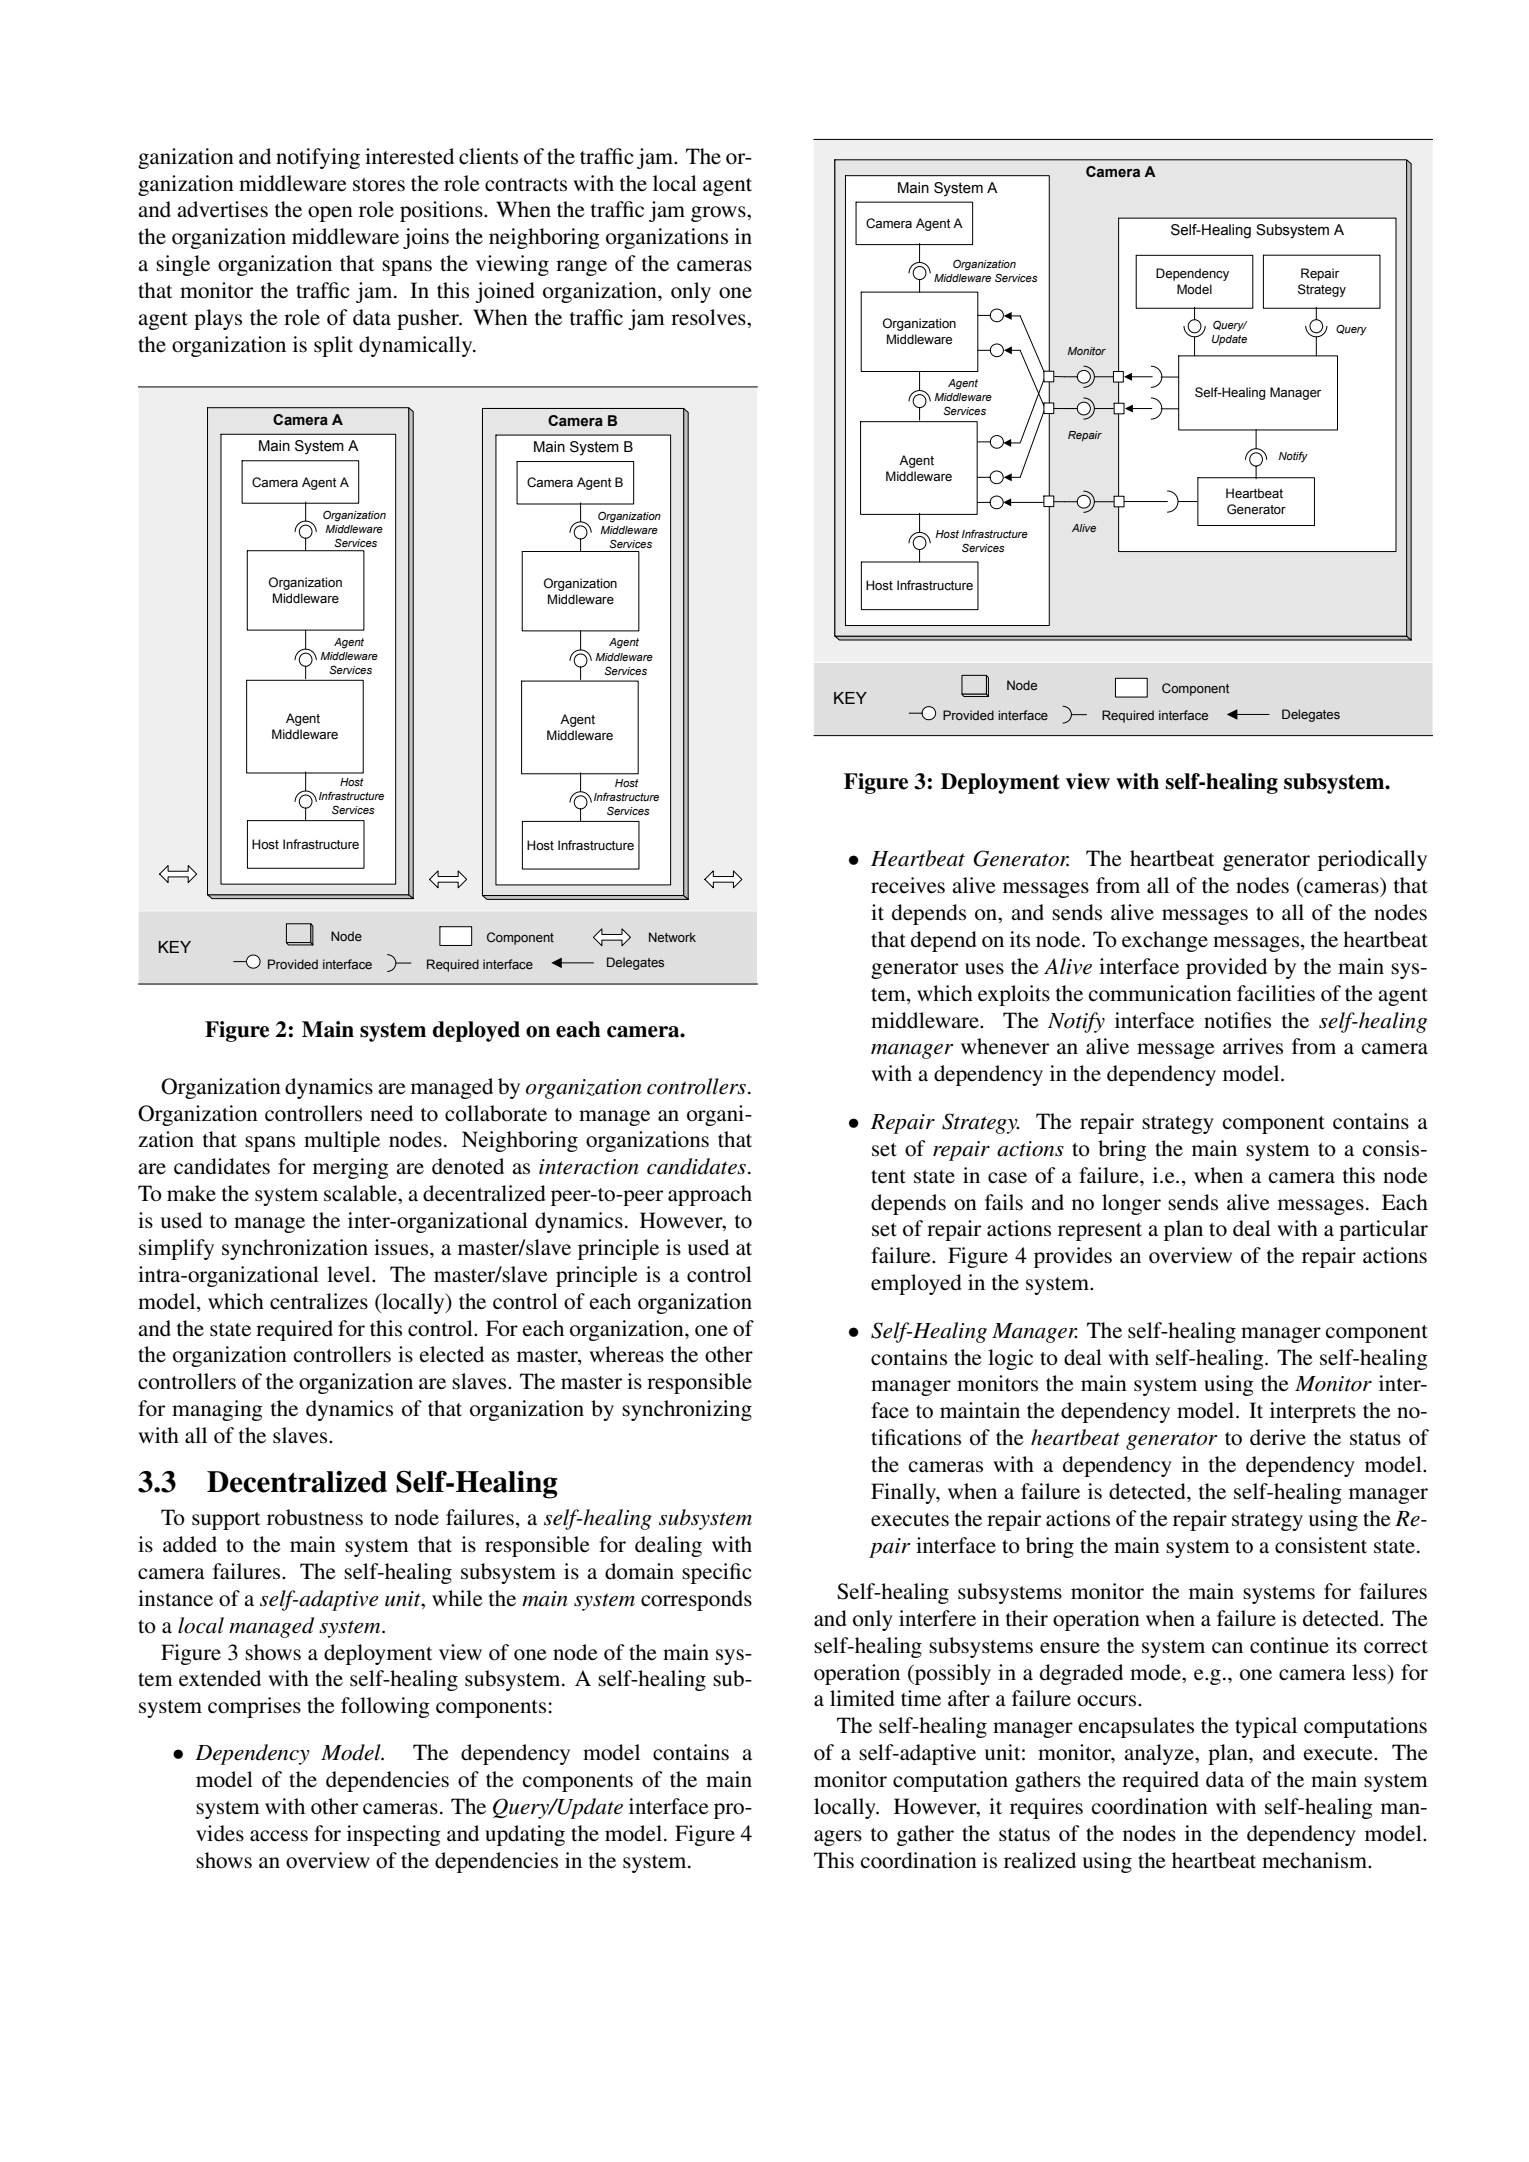 The height and width of the screenshot is (2162, 1529). What do you see at coordinates (333, 346) in the screenshot?
I see `split` at bounding box center [333, 346].
